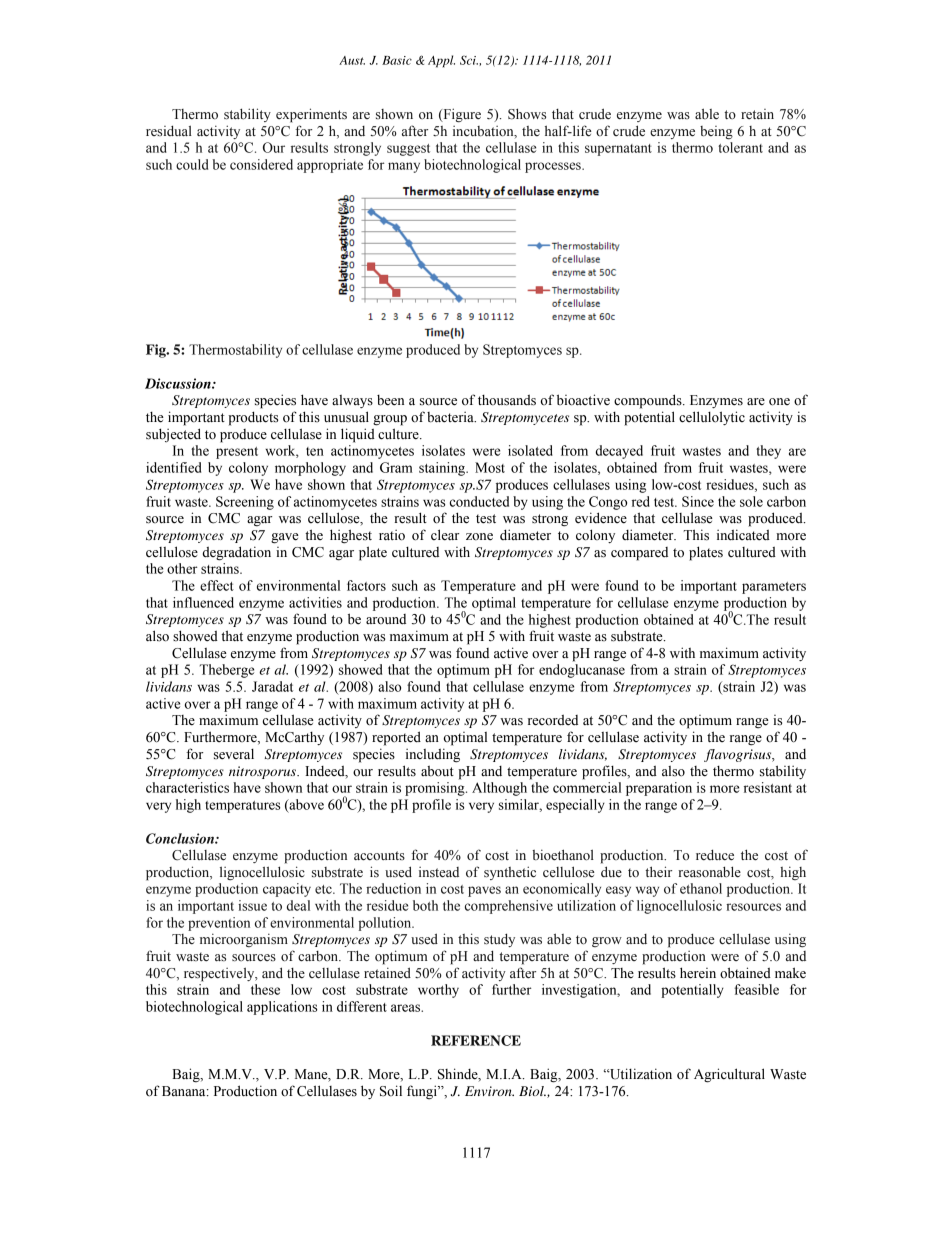 This document has width=952, height=1233. Describe the element at coordinates (716, 133) in the document. I see `being` at that location.
